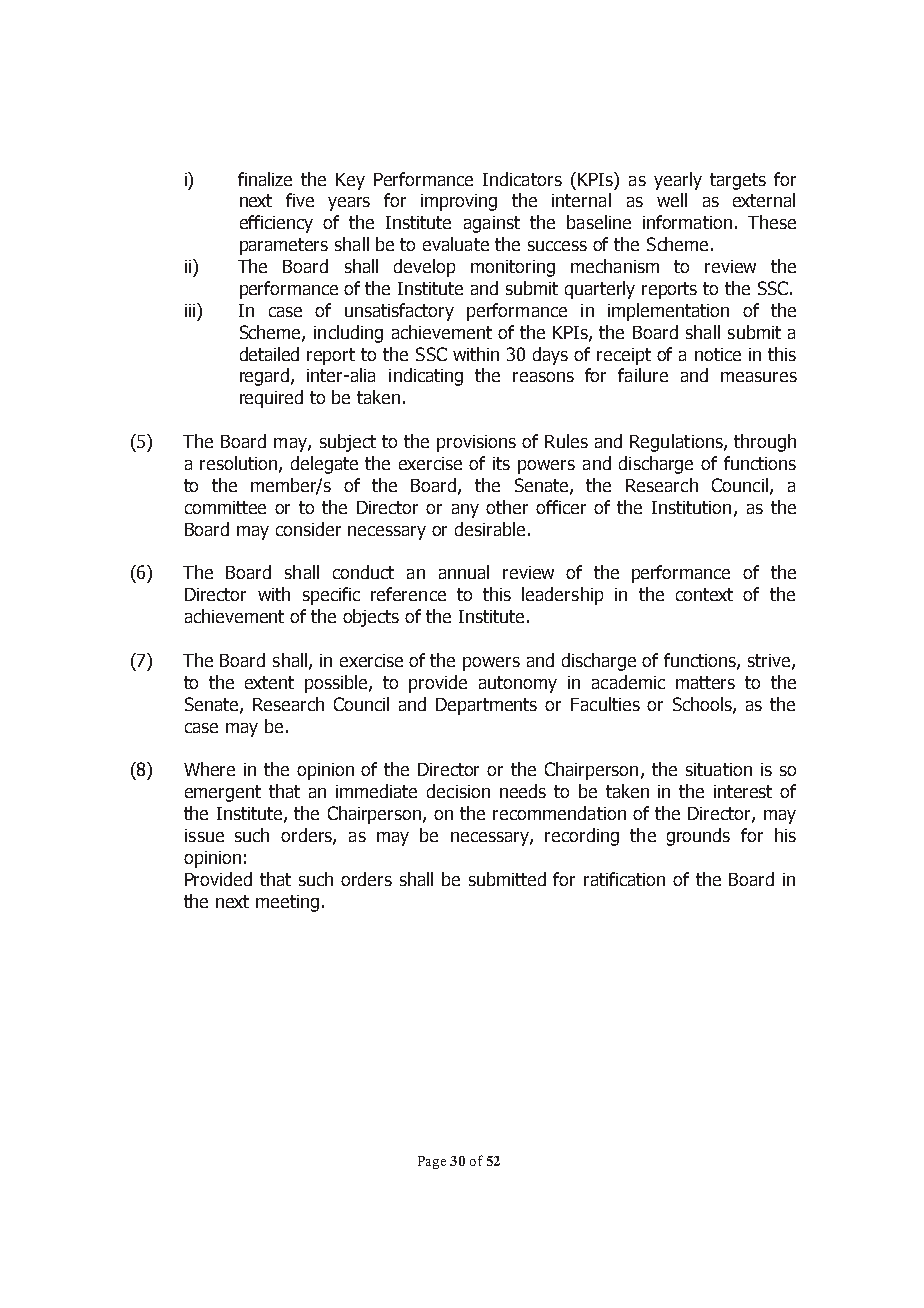 The height and width of the screenshot is (1308, 924). Describe the element at coordinates (698, 837) in the screenshot. I see `grounds` at that location.
